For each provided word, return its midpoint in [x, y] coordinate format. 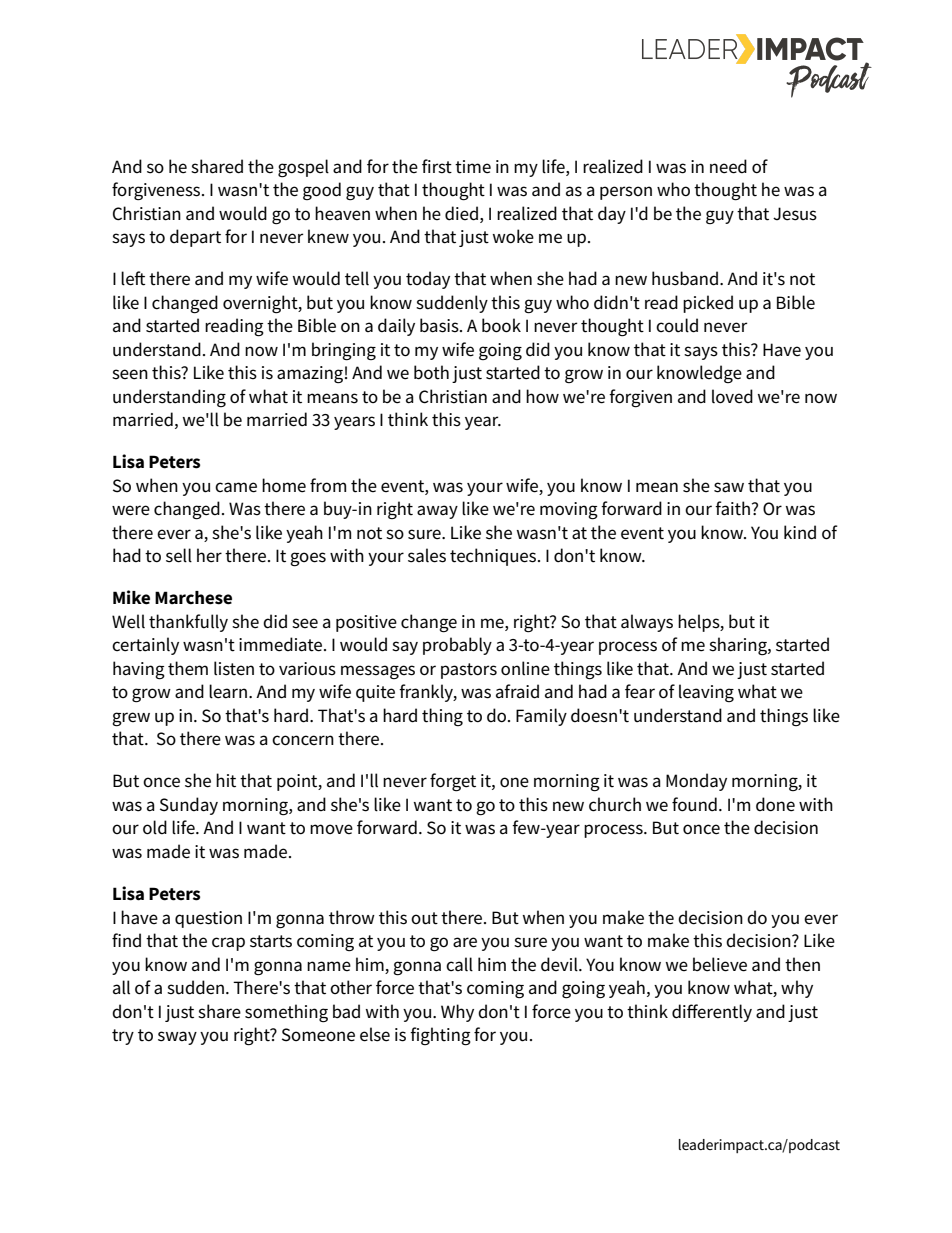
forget [453, 782]
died [461, 213]
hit [226, 780]
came [236, 487]
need [728, 166]
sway [177, 1038]
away [437, 512]
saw [729, 487]
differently [712, 1013]
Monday [696, 782]
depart [195, 238]
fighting [440, 1036]
